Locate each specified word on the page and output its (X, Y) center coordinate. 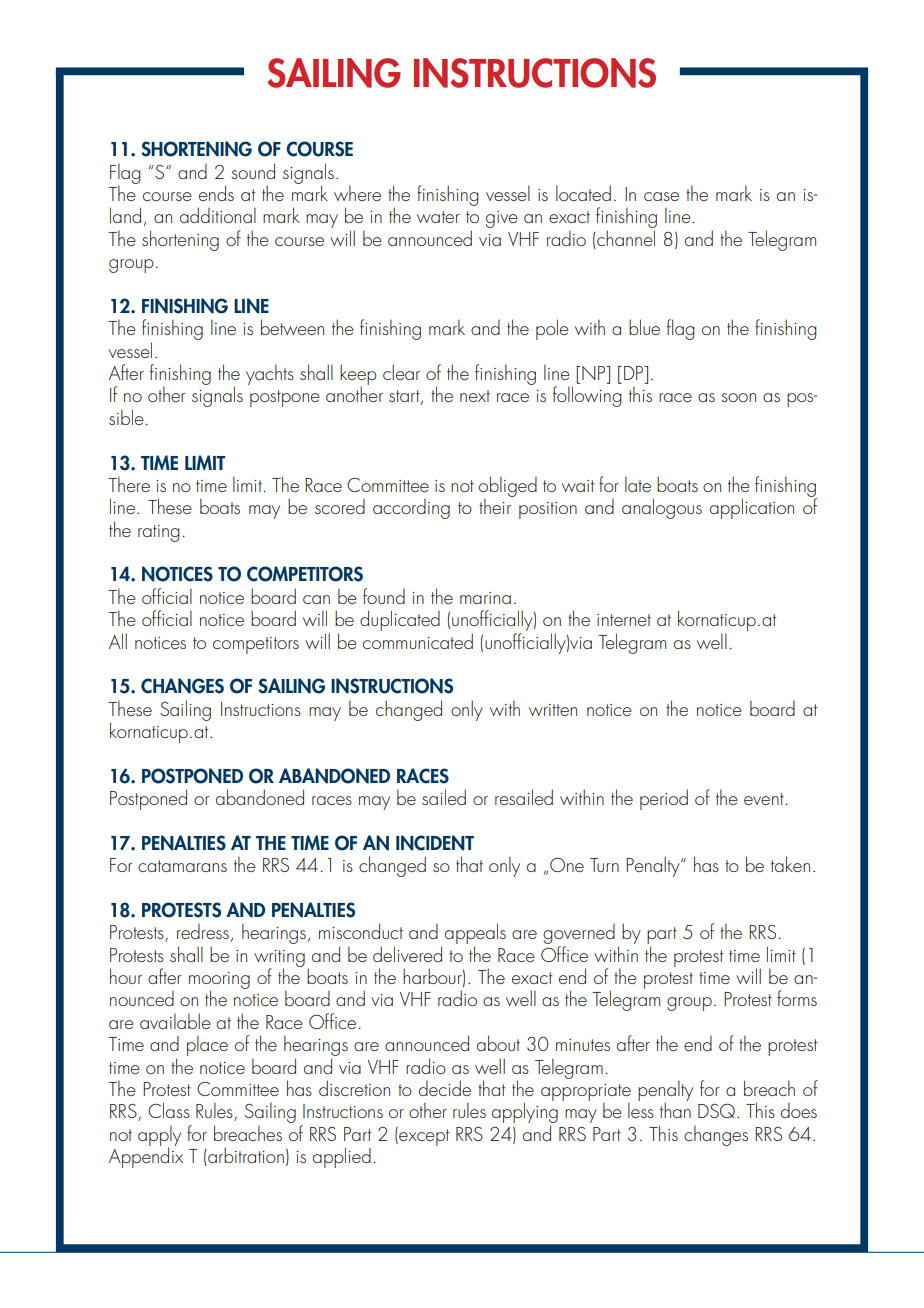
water (438, 217)
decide (445, 1088)
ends (216, 193)
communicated (418, 641)
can (316, 599)
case (661, 196)
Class (169, 1110)
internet (624, 620)
